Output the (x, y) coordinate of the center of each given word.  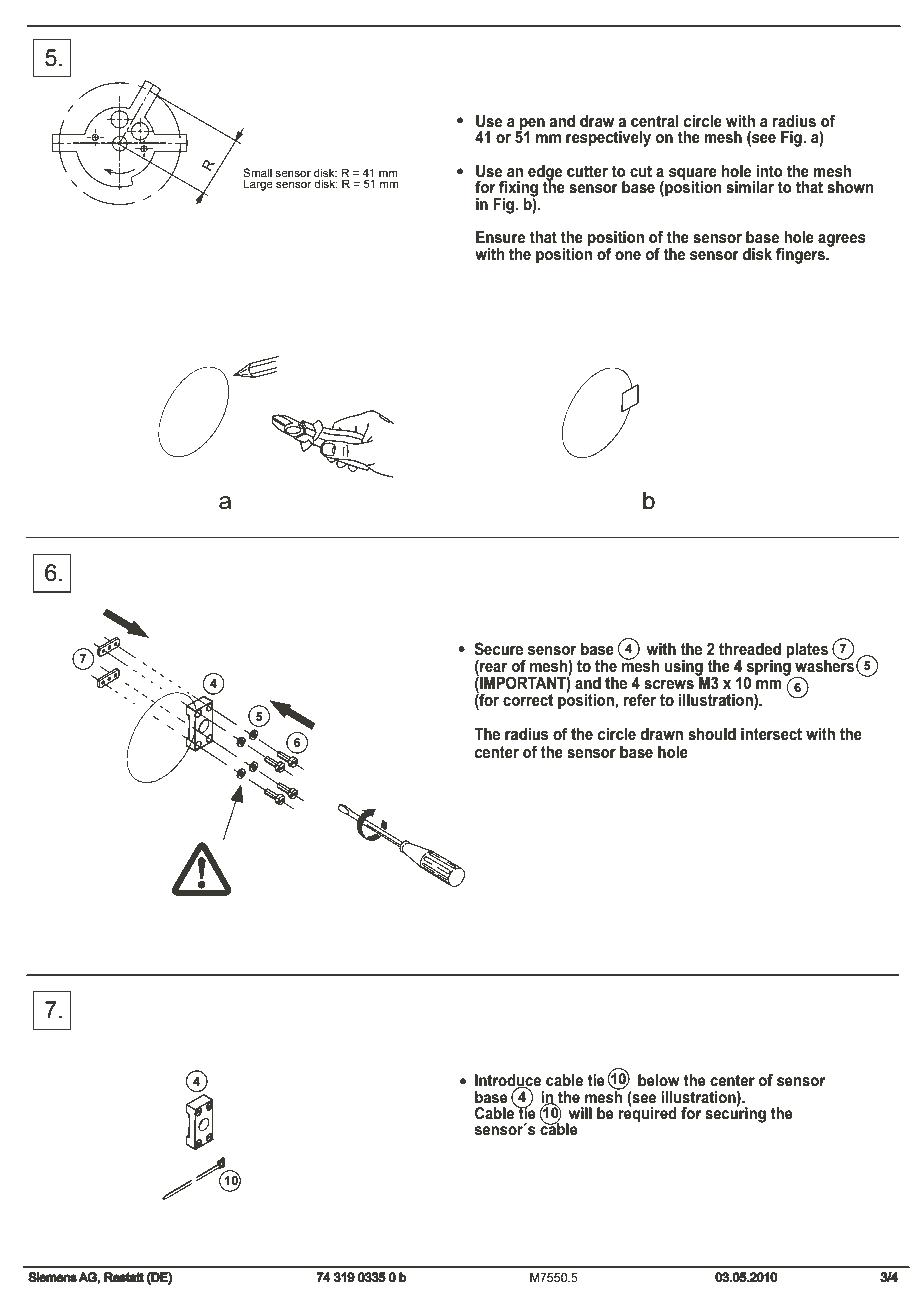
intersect (771, 734)
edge (545, 174)
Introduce (508, 1081)
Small (257, 172)
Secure (499, 649)
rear (493, 668)
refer (640, 699)
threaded (750, 648)
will (580, 1113)
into (769, 171)
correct (528, 700)
